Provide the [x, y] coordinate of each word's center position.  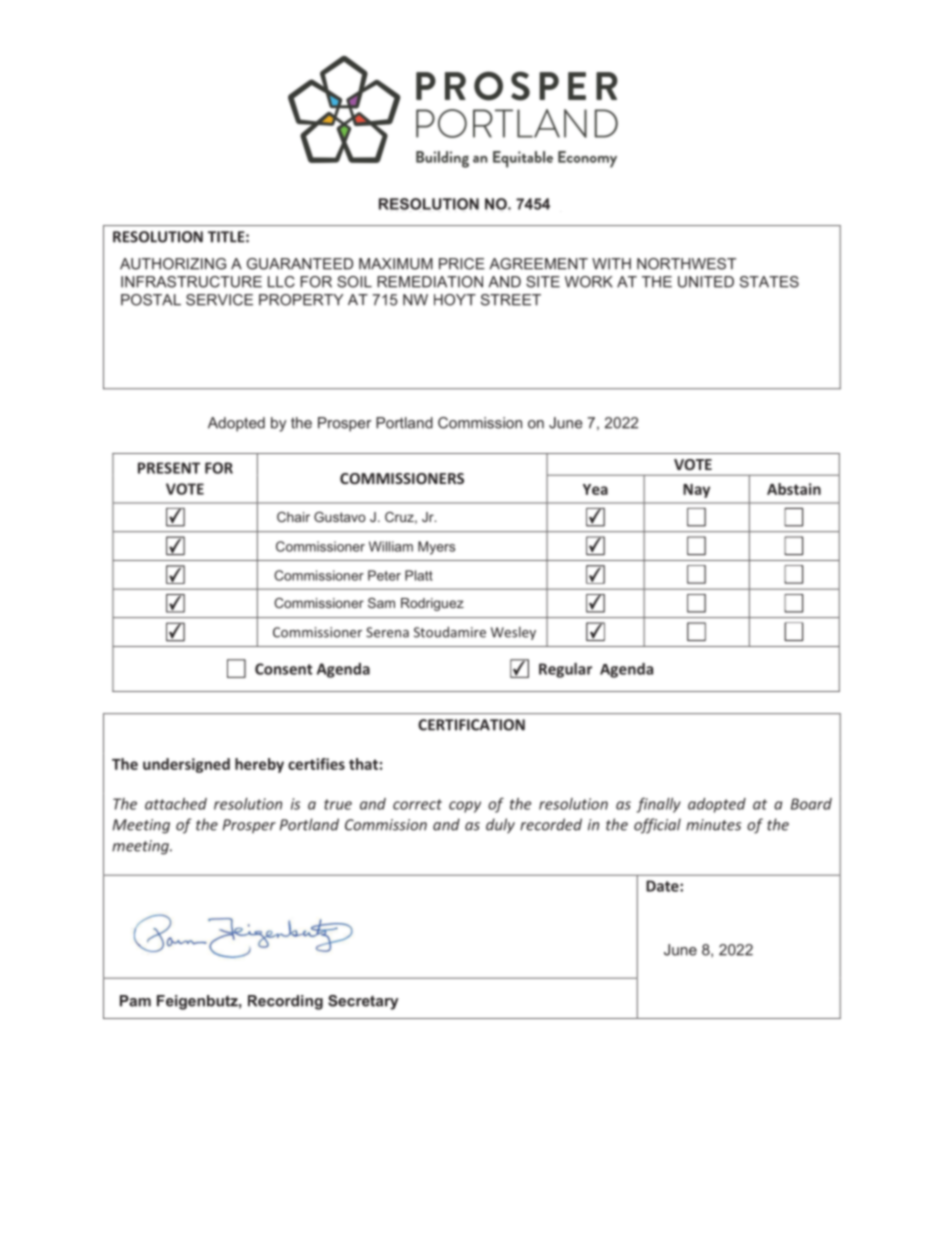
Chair [293, 517]
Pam [135, 1001]
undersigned [186, 765]
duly [500, 826]
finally [659, 805]
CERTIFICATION [471, 725]
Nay [696, 491]
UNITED [706, 282]
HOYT [455, 300]
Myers [436, 548]
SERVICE [219, 300]
